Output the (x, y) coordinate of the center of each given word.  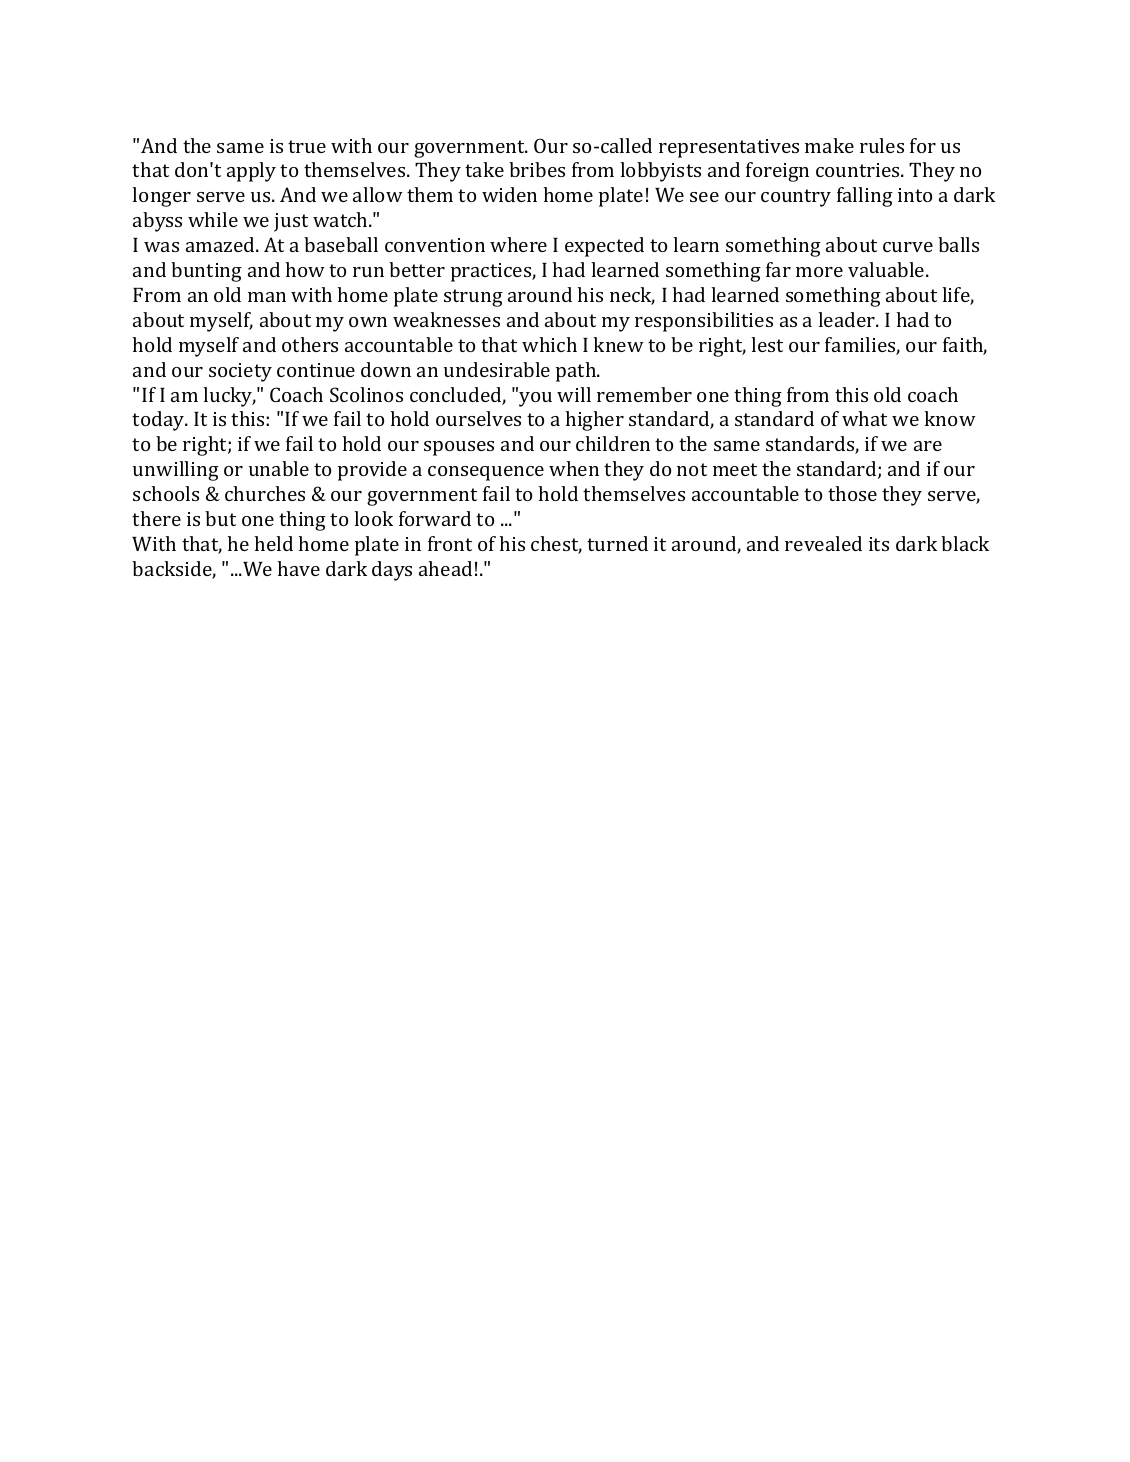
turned (617, 543)
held (273, 543)
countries (859, 170)
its (879, 544)
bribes (537, 169)
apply (251, 172)
